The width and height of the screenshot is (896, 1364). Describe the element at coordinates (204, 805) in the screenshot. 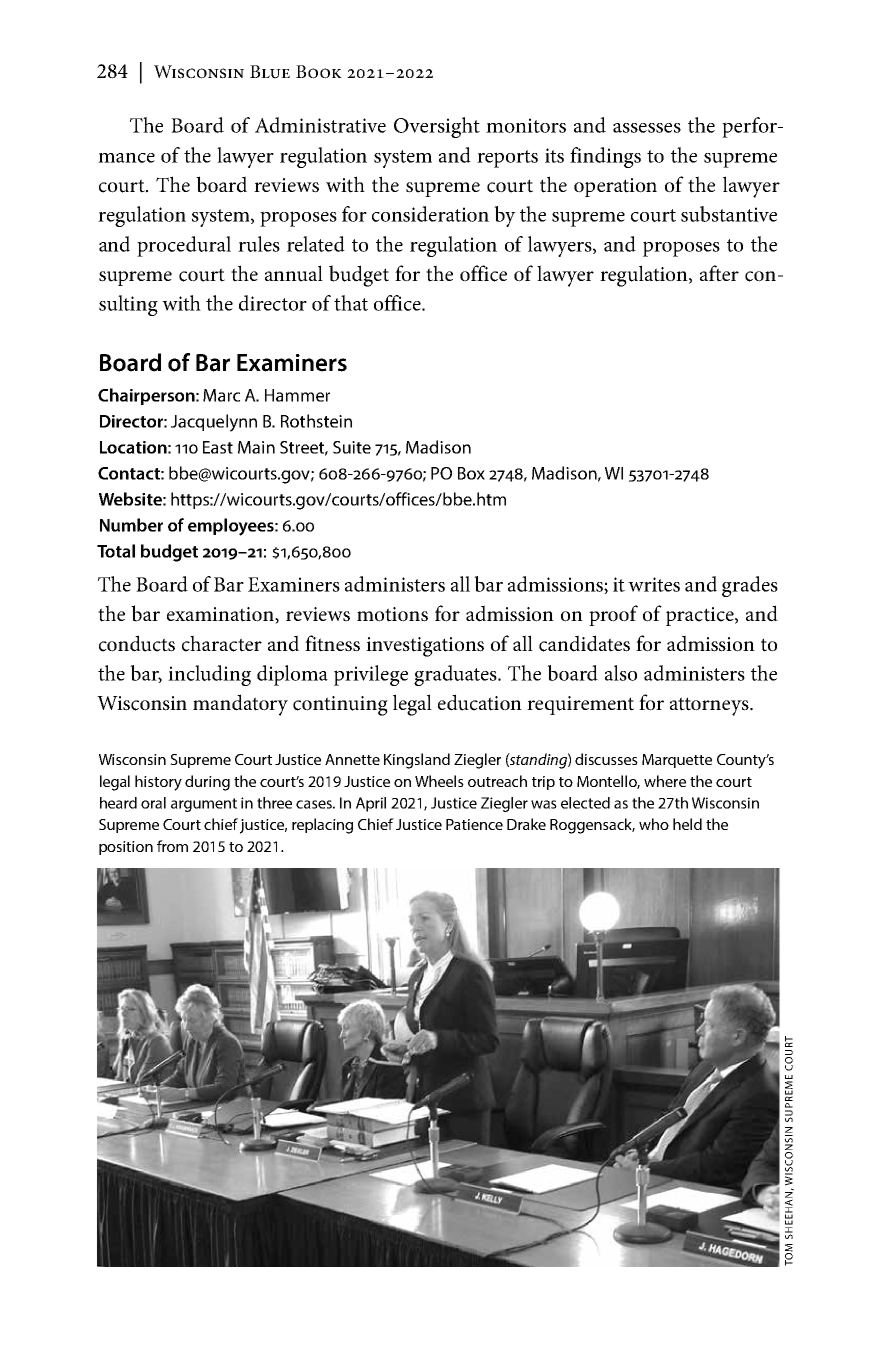

I see `argument` at that location.
